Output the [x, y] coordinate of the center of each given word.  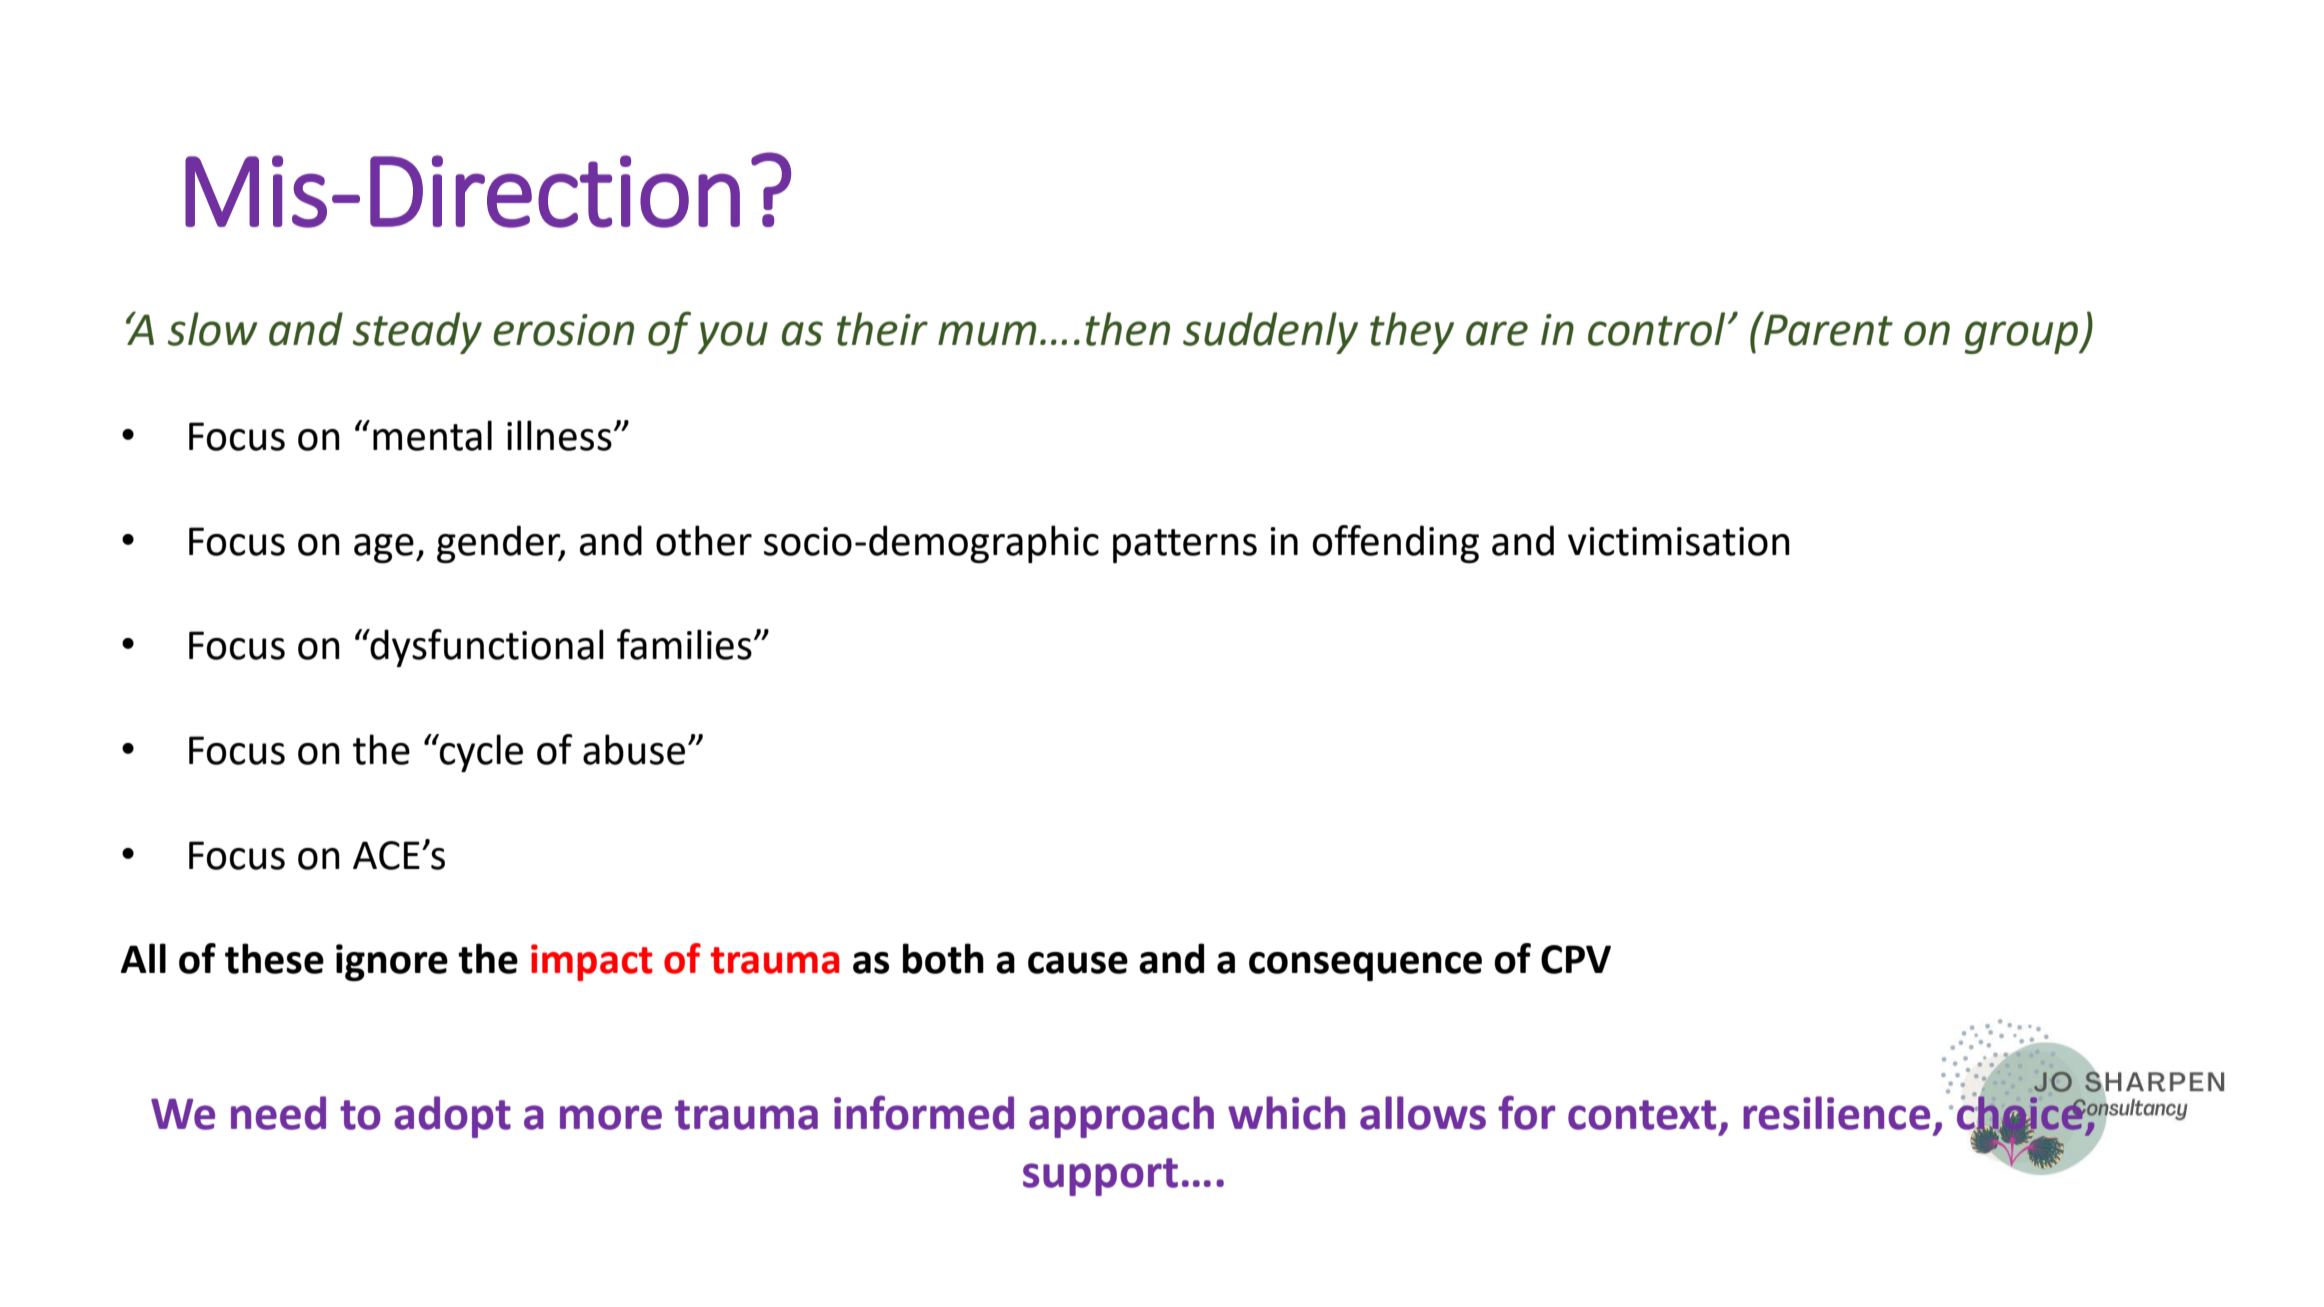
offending [1396, 544]
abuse [634, 749]
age [384, 548]
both [943, 958]
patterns [1185, 546]
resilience [1836, 1113]
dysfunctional [486, 648]
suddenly [1270, 333]
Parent [1827, 328]
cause [1078, 963]
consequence [1365, 966]
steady [417, 333]
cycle [480, 753]
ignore [392, 962]
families [684, 644]
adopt [452, 1117]
